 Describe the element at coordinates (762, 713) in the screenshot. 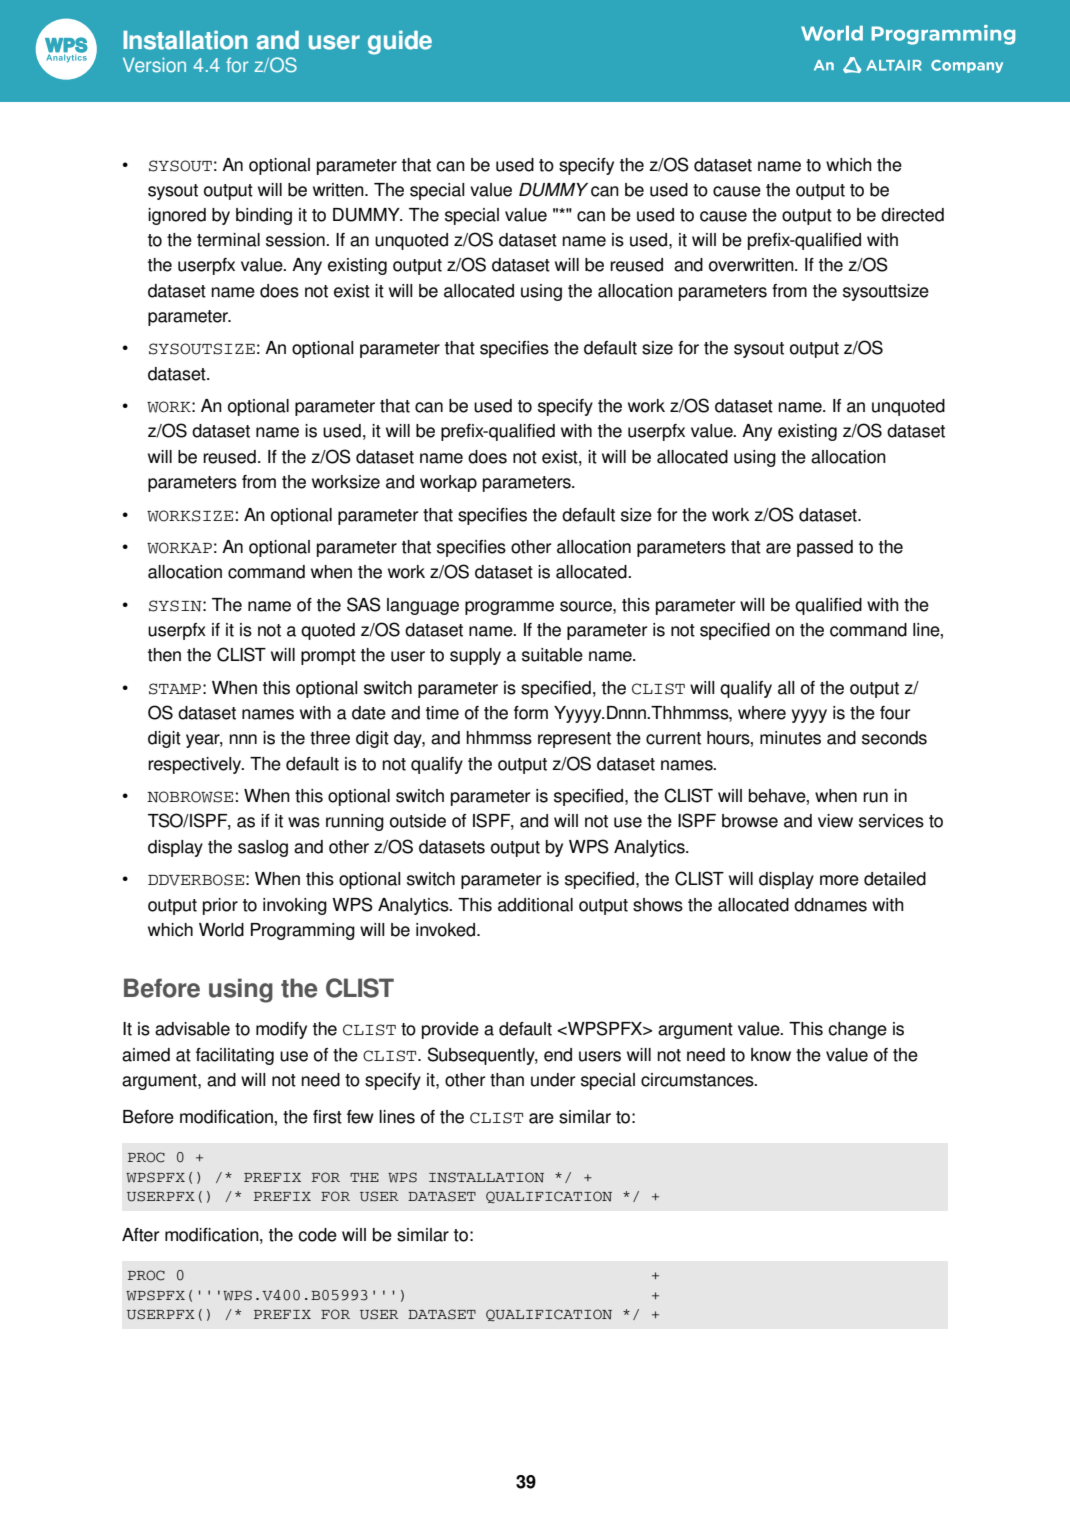

I see `where` at that location.
